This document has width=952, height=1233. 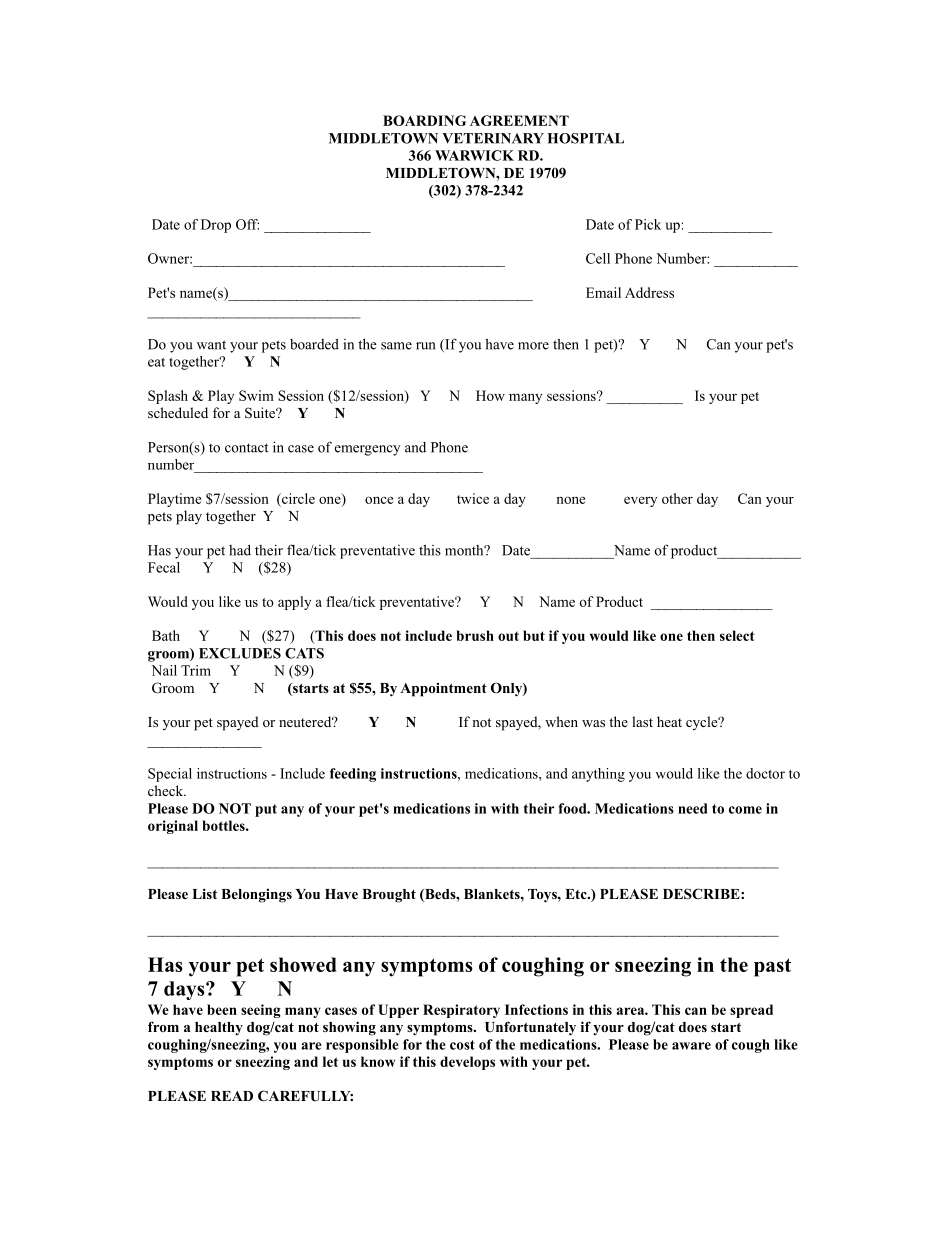 I want to click on feeding, so click(x=353, y=775).
